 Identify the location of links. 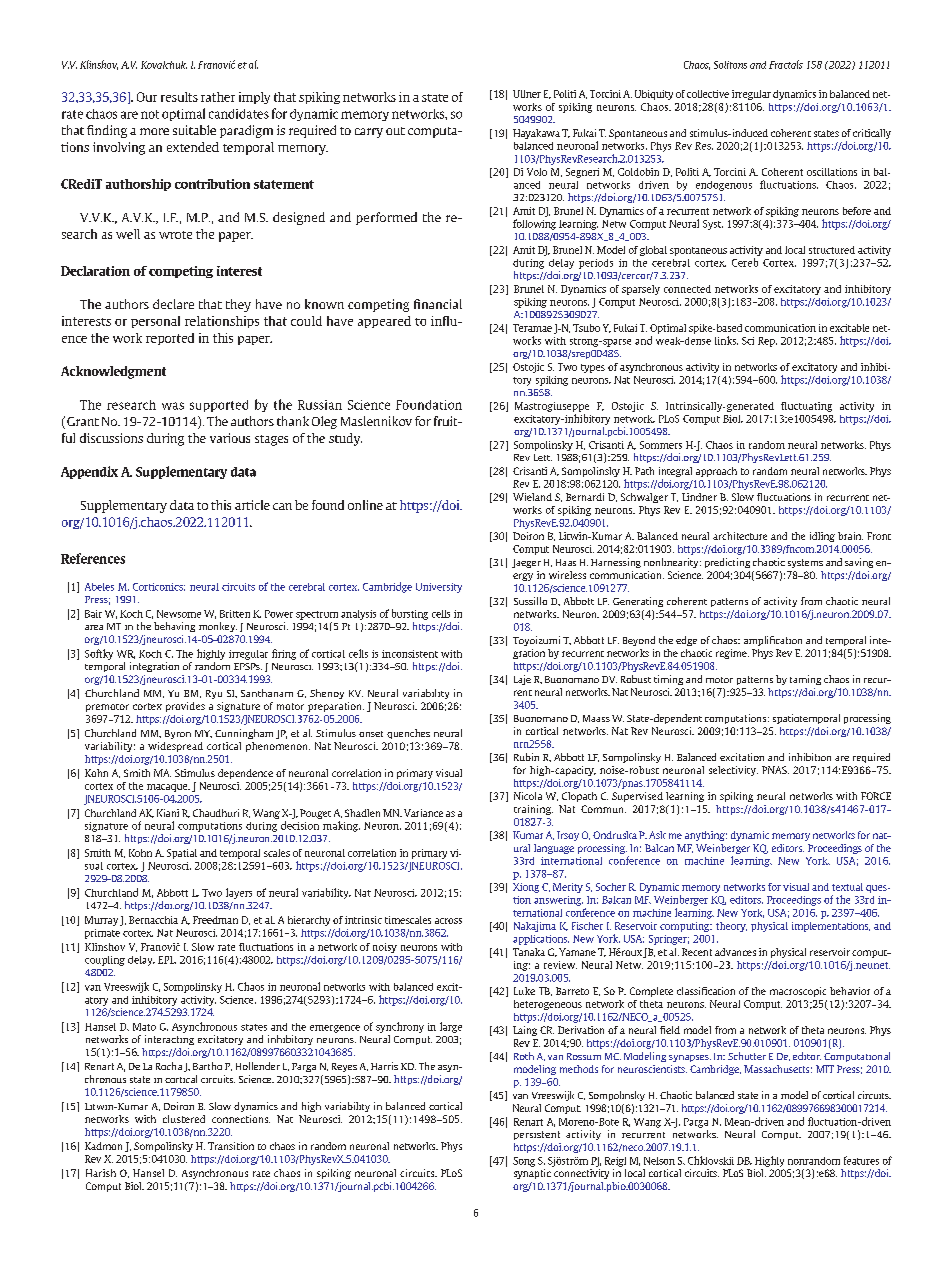
(726, 340).
